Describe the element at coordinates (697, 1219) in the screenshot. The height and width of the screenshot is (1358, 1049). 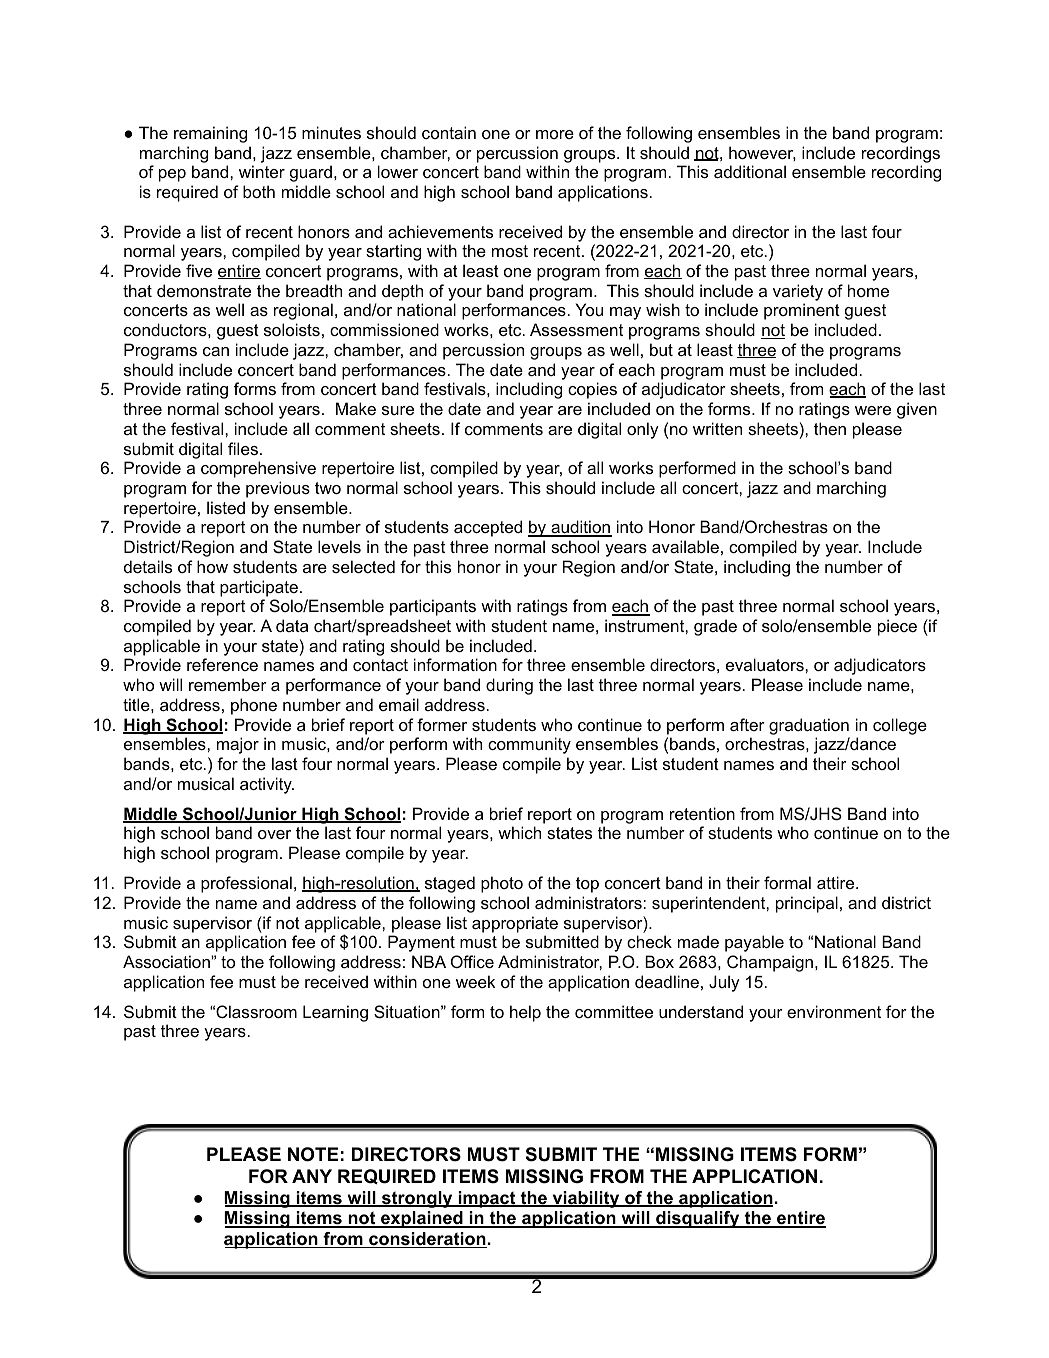
I see `disqualify` at that location.
